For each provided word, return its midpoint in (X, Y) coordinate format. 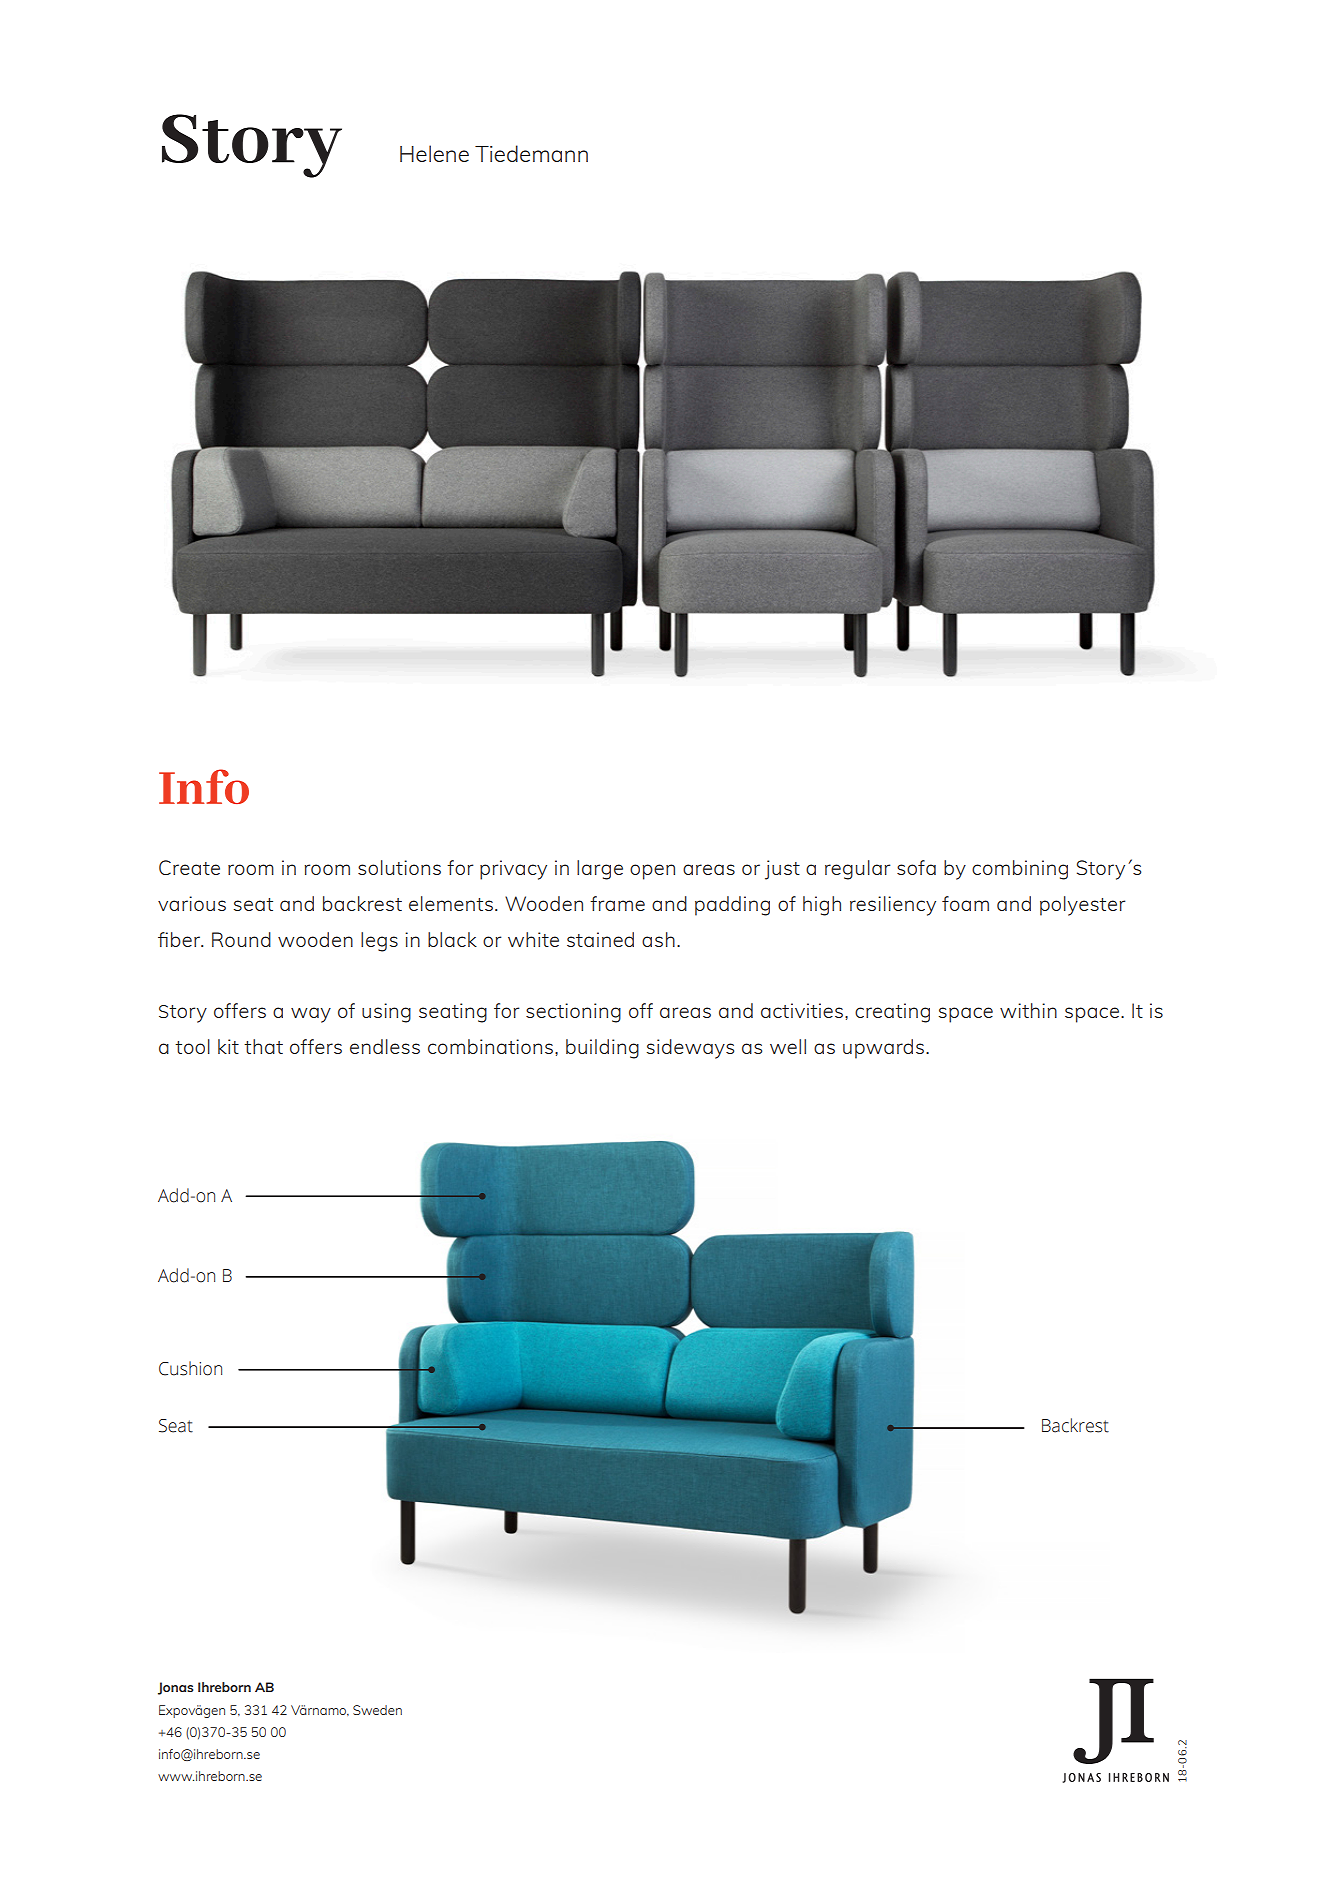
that (263, 1046)
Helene (434, 153)
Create (189, 867)
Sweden (377, 1710)
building (602, 1049)
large (600, 870)
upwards (885, 1049)
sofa (916, 867)
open (652, 872)
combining (1020, 870)
